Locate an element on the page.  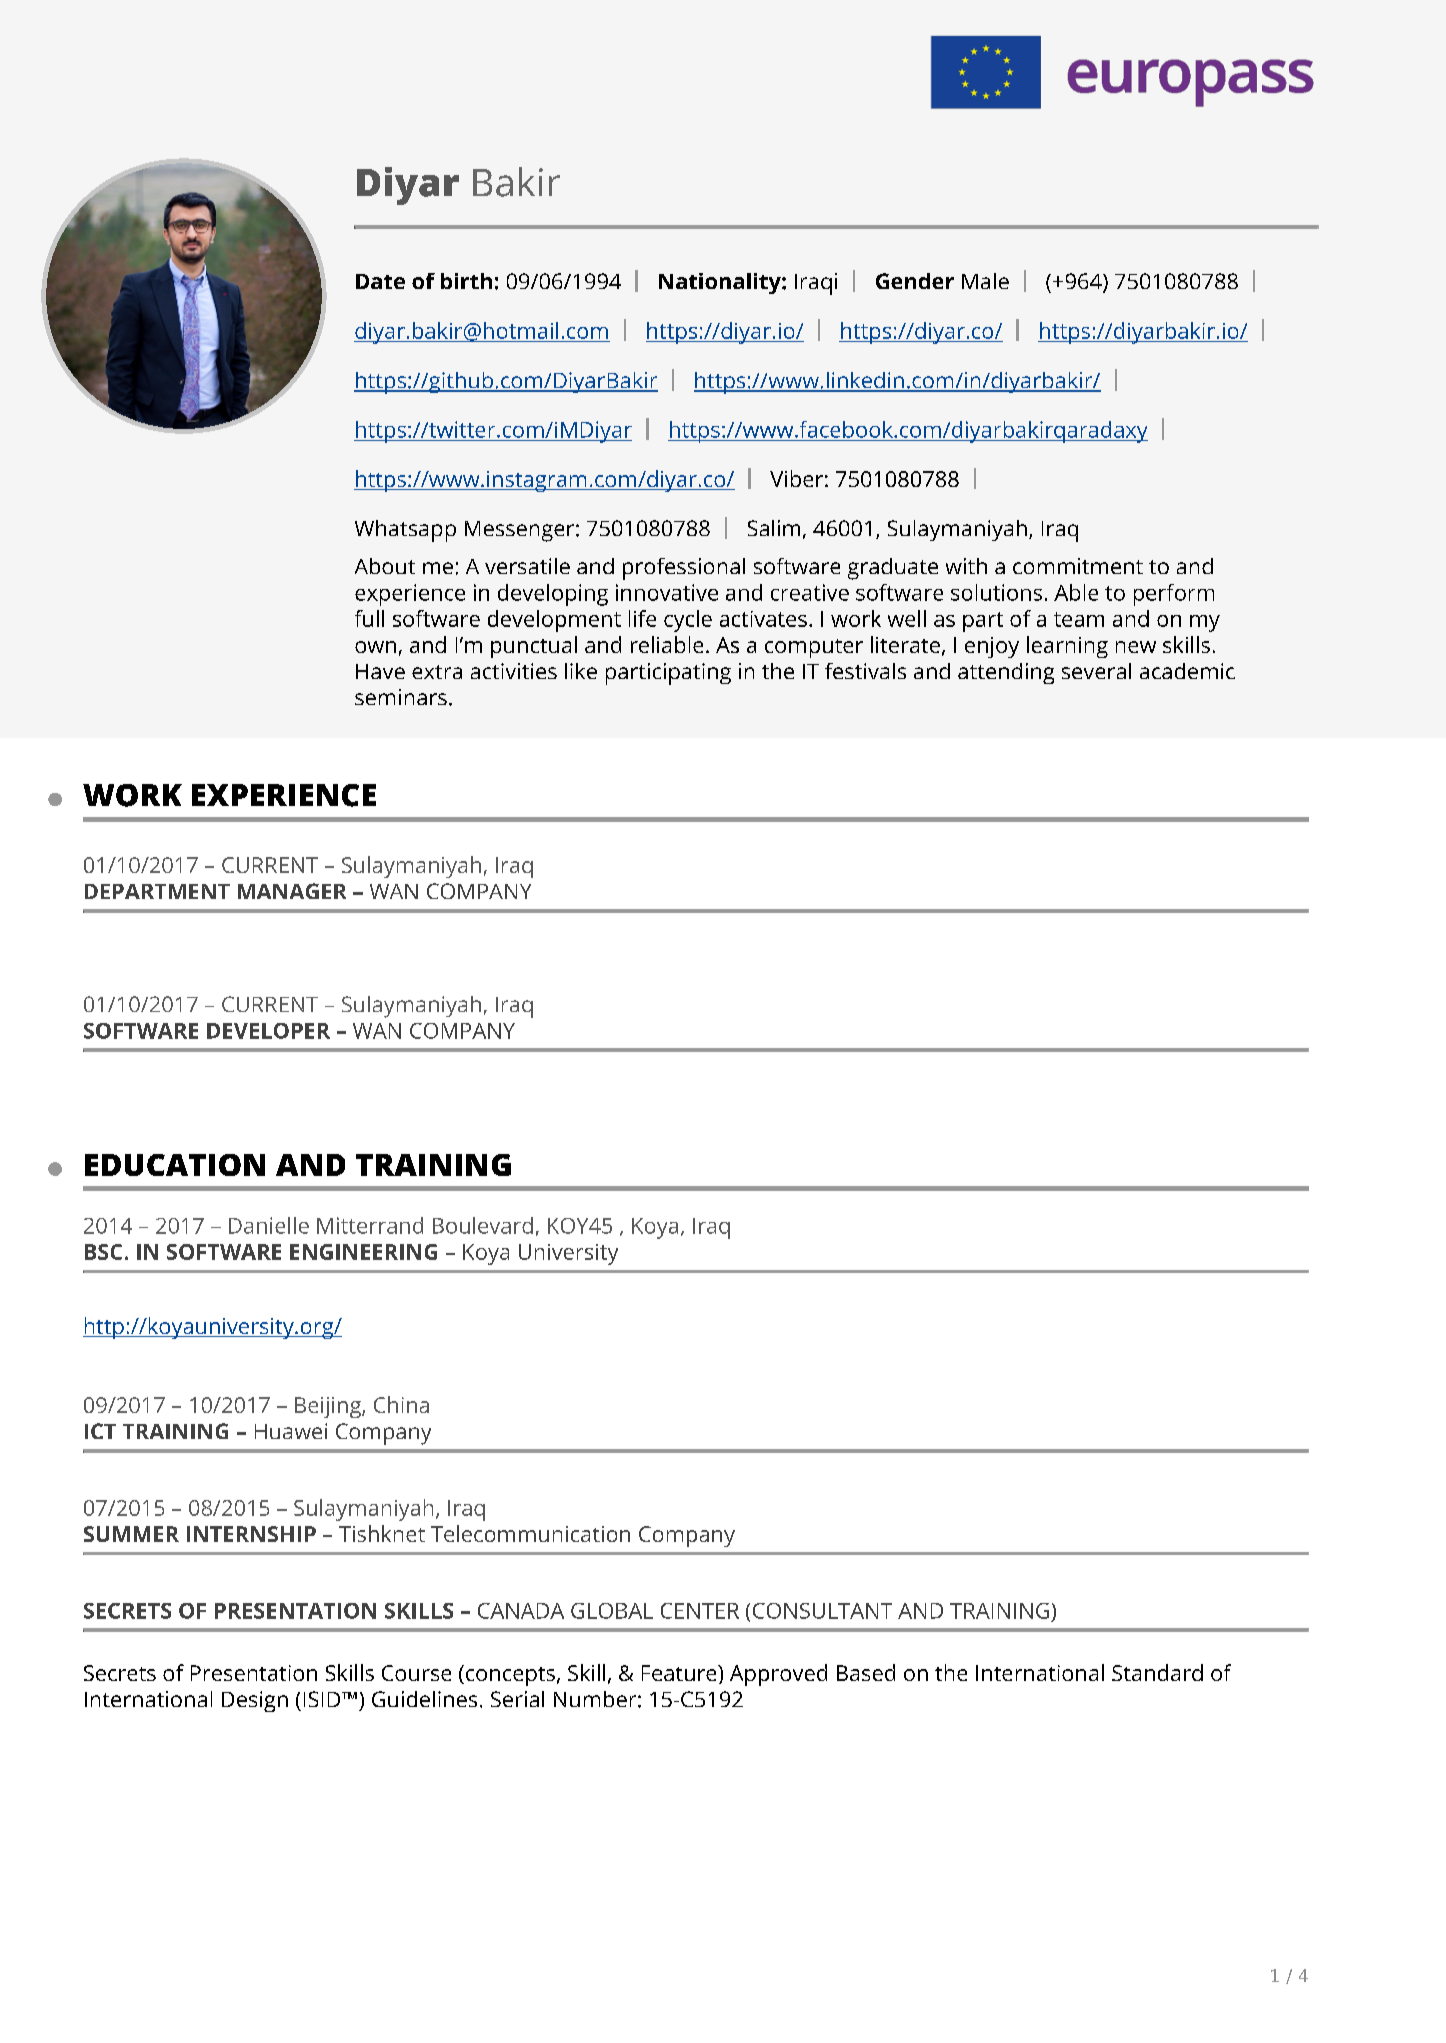
learning is located at coordinates (1067, 647).
